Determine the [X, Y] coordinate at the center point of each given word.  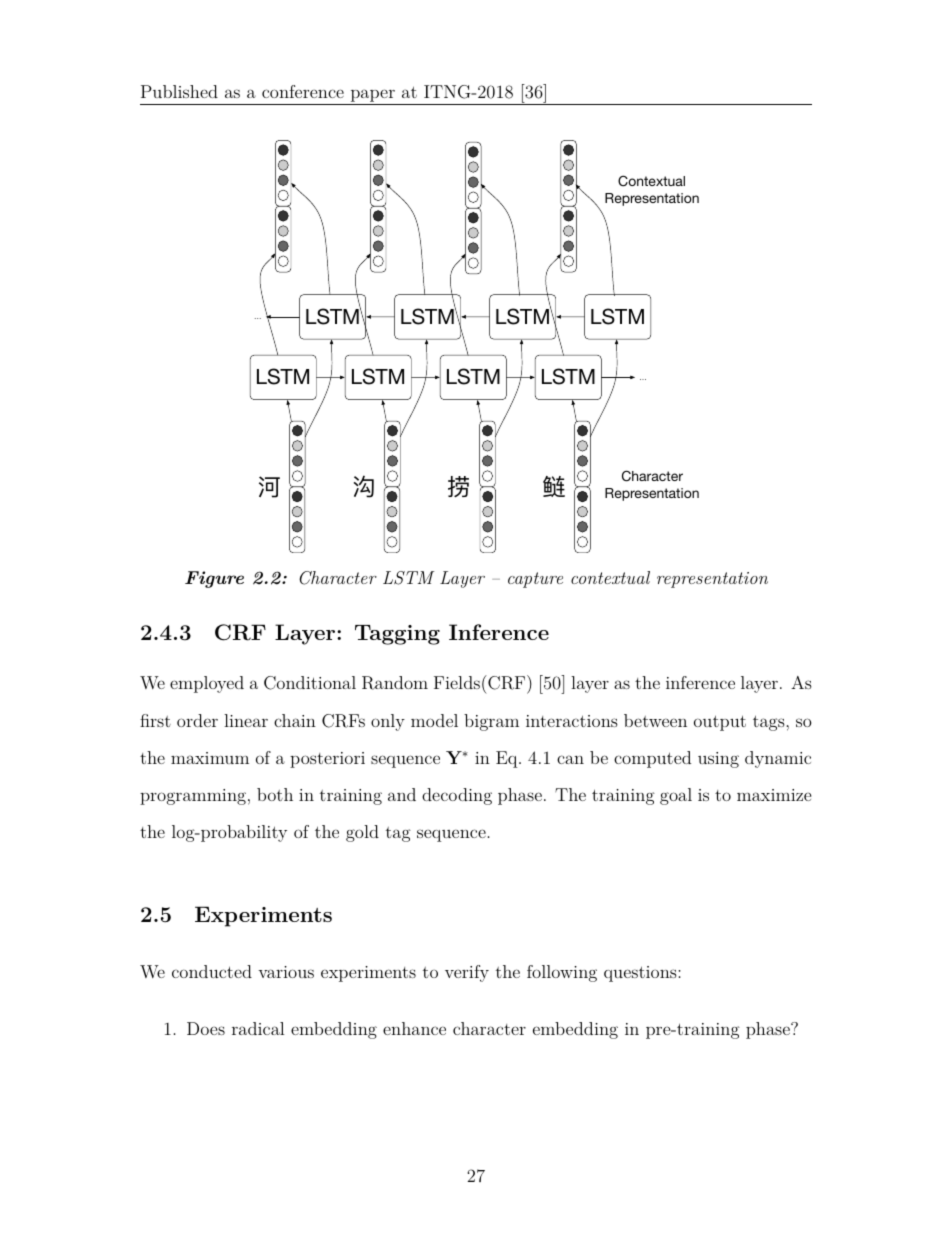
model [434, 720]
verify [467, 973]
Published [179, 91]
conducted [212, 971]
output [720, 723]
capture [535, 580]
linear [246, 720]
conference [303, 91]
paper [373, 95]
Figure [214, 579]
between [655, 720]
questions [641, 974]
